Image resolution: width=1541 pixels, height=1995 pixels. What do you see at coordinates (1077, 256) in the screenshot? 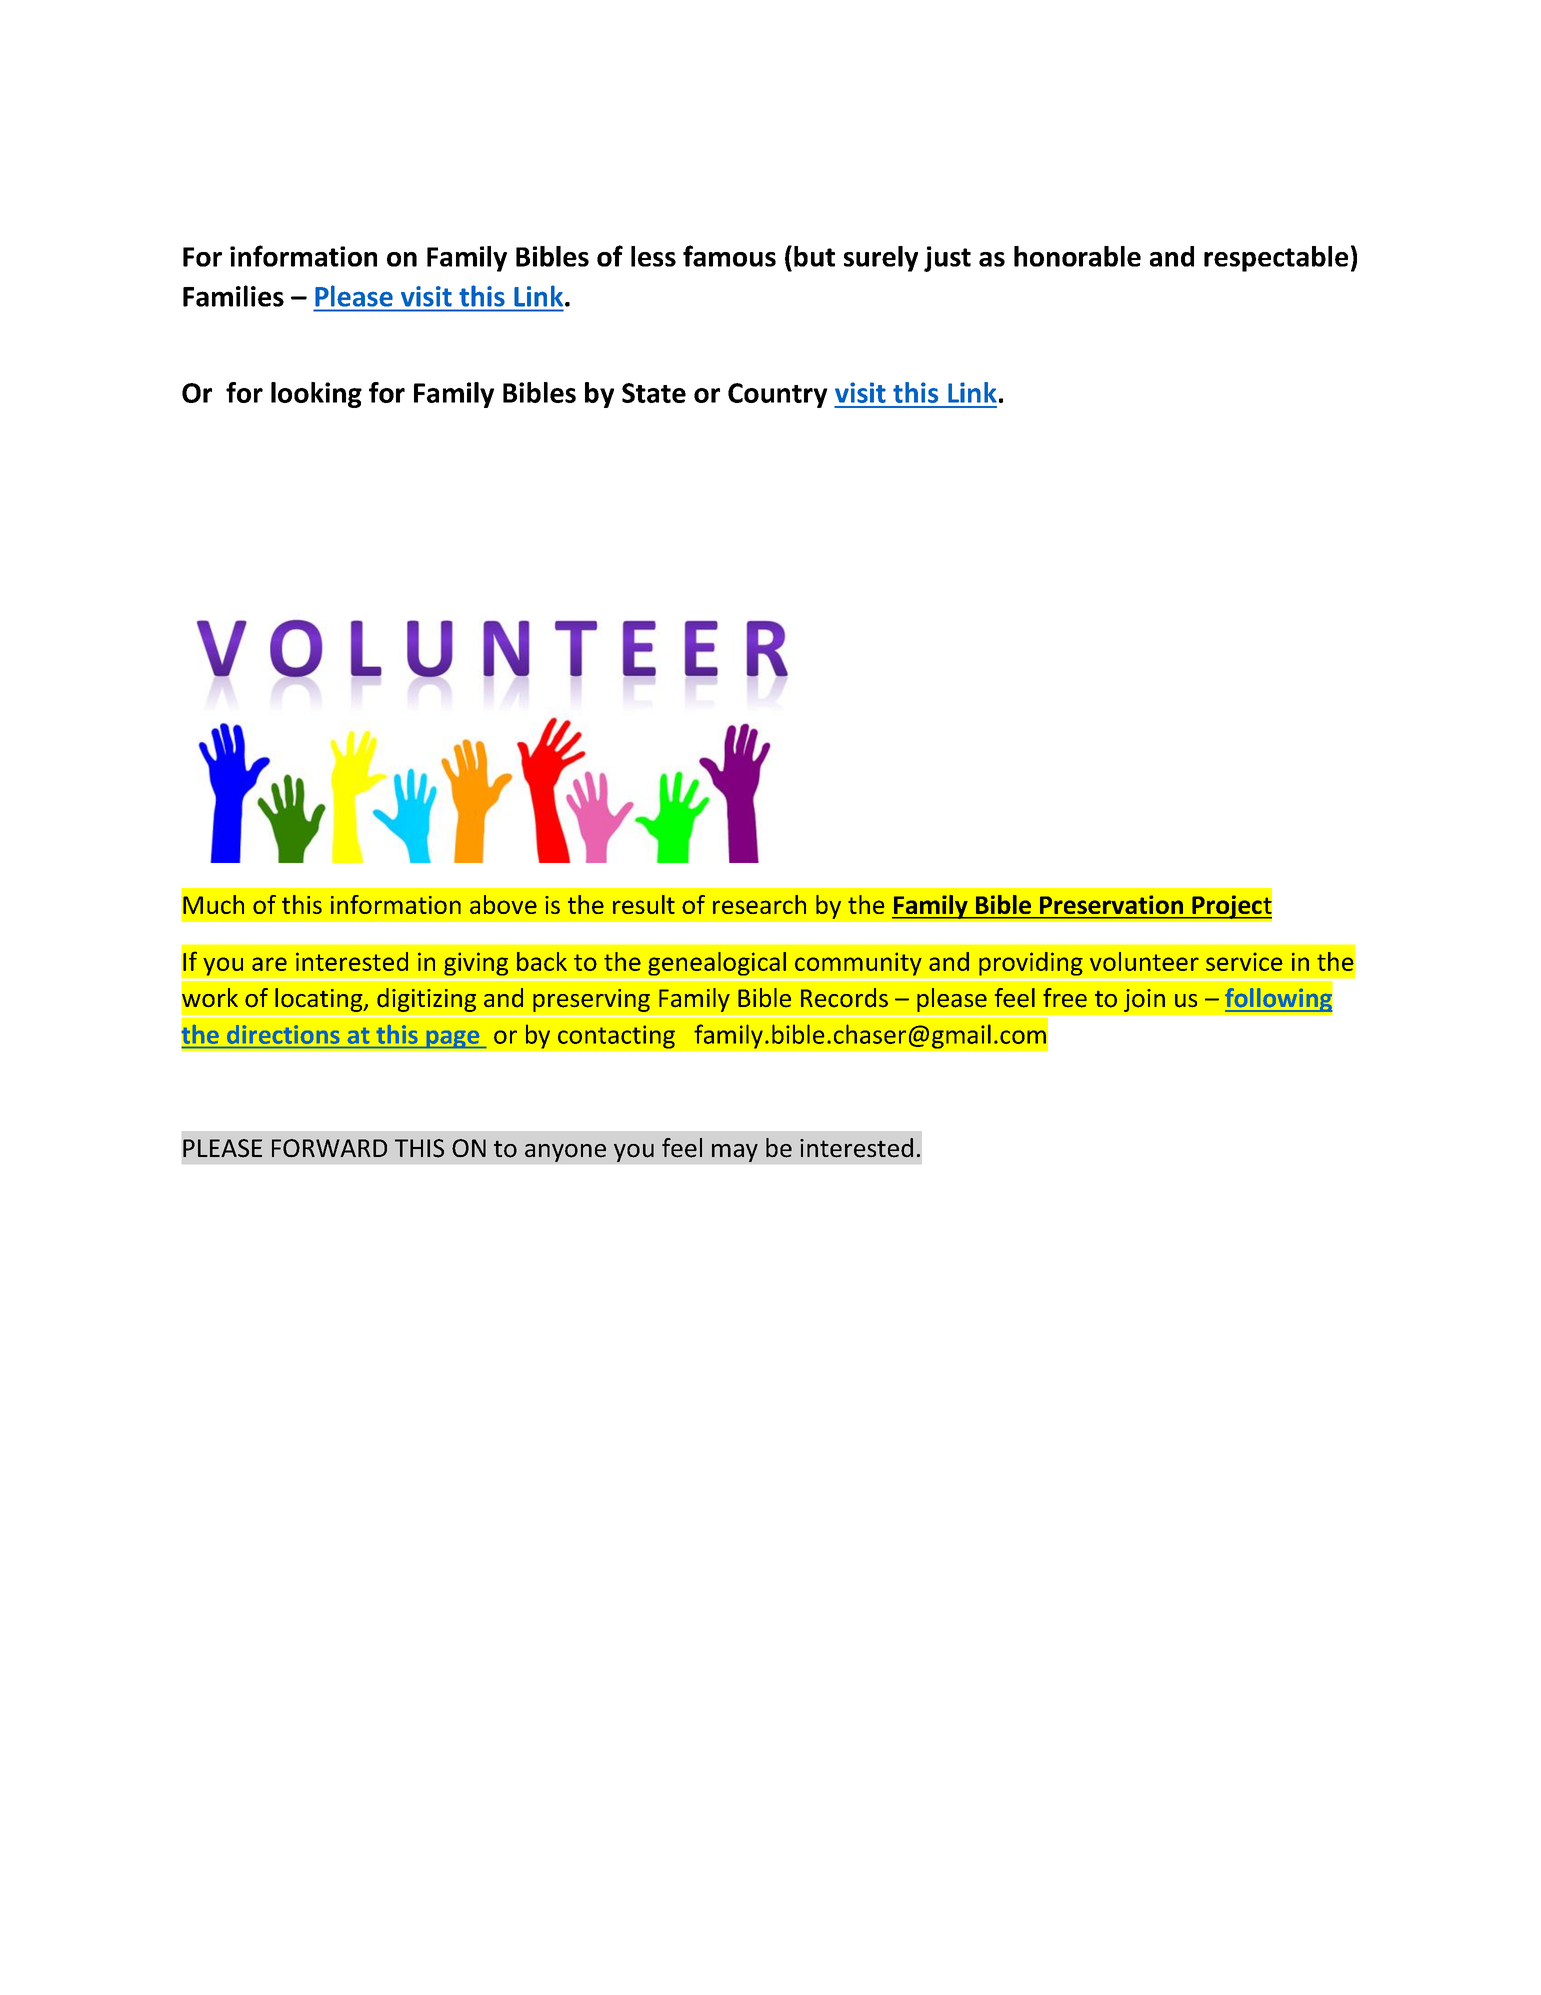
I see `honorable` at bounding box center [1077, 256].
